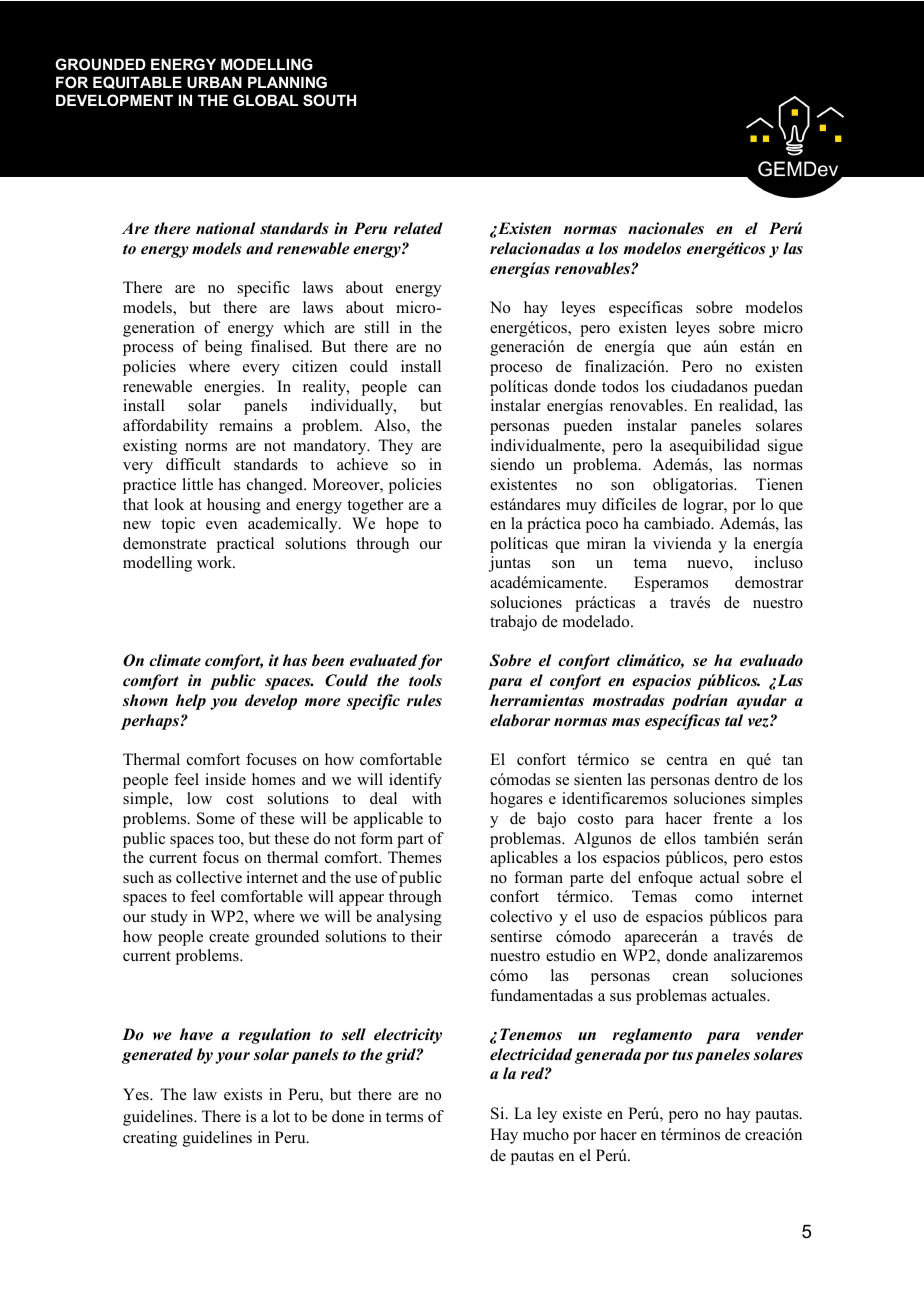  Describe the element at coordinates (682, 1055) in the document. I see `tus` at that location.
